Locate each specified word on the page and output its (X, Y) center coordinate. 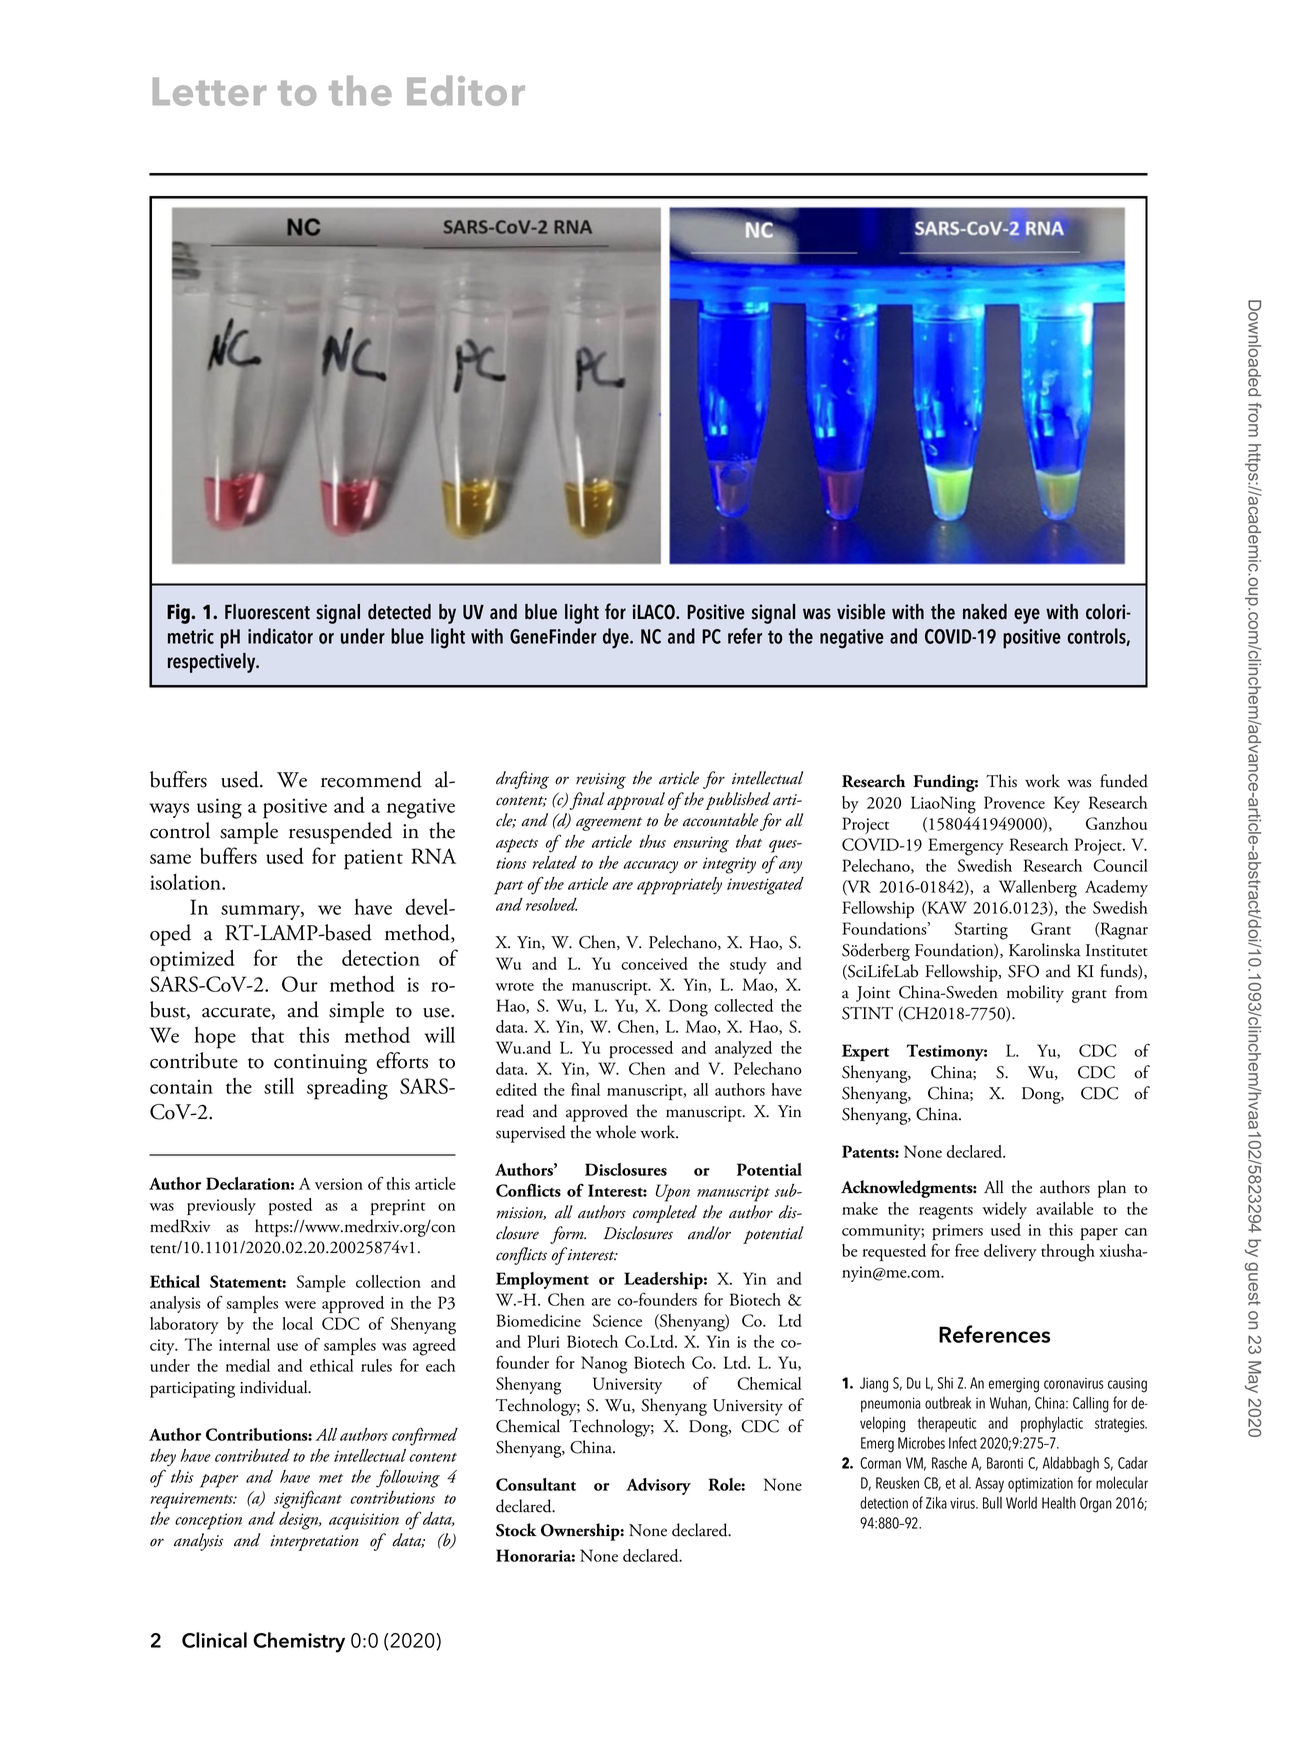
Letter (209, 91)
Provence (1014, 802)
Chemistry (299, 1642)
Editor (466, 91)
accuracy (650, 867)
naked (985, 612)
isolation (187, 881)
